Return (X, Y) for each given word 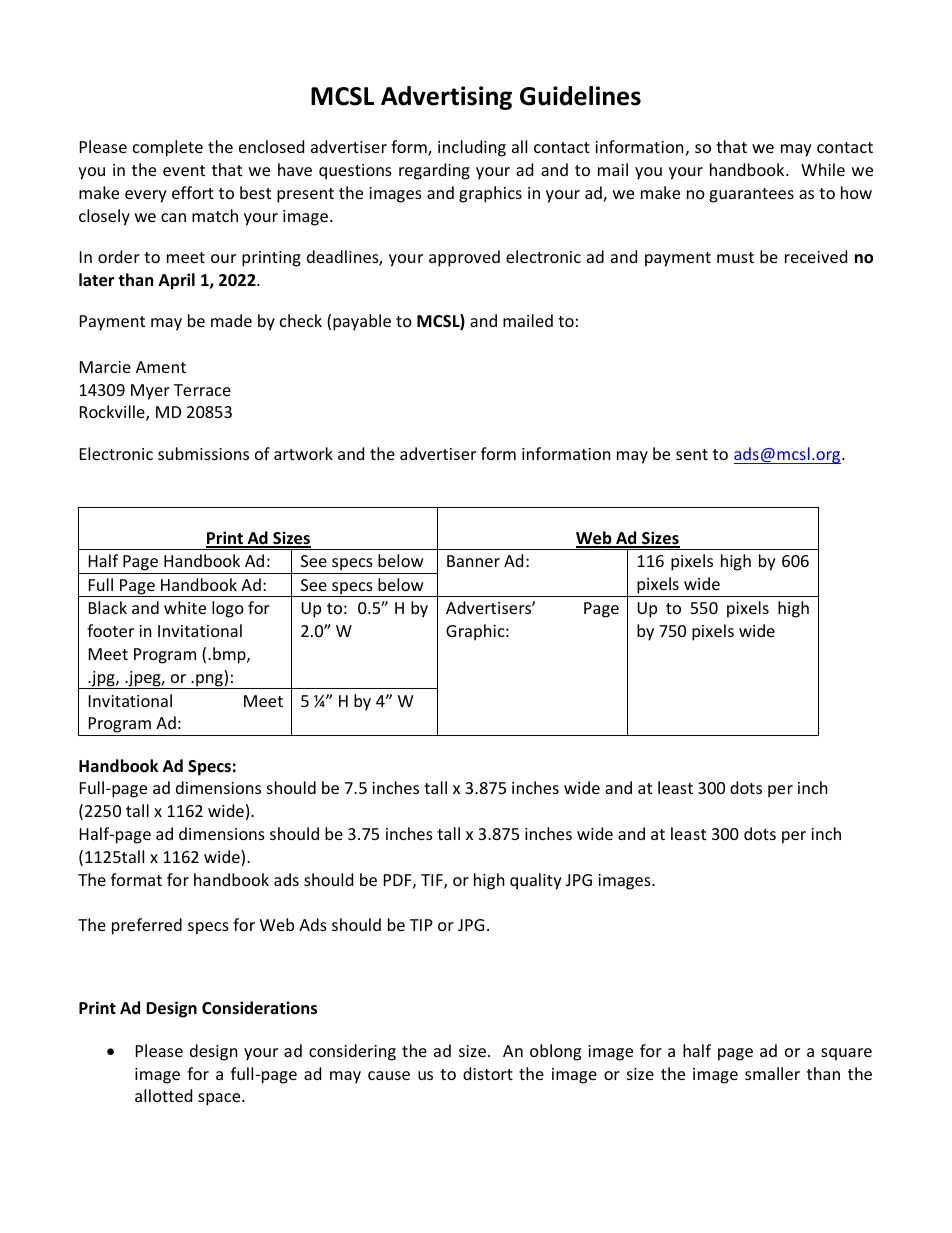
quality (536, 881)
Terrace (202, 390)
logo (228, 609)
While (823, 169)
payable (362, 322)
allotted (163, 1095)
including (472, 148)
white (185, 607)
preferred (147, 926)
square (846, 1054)
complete (168, 148)
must (735, 257)
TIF (433, 881)
